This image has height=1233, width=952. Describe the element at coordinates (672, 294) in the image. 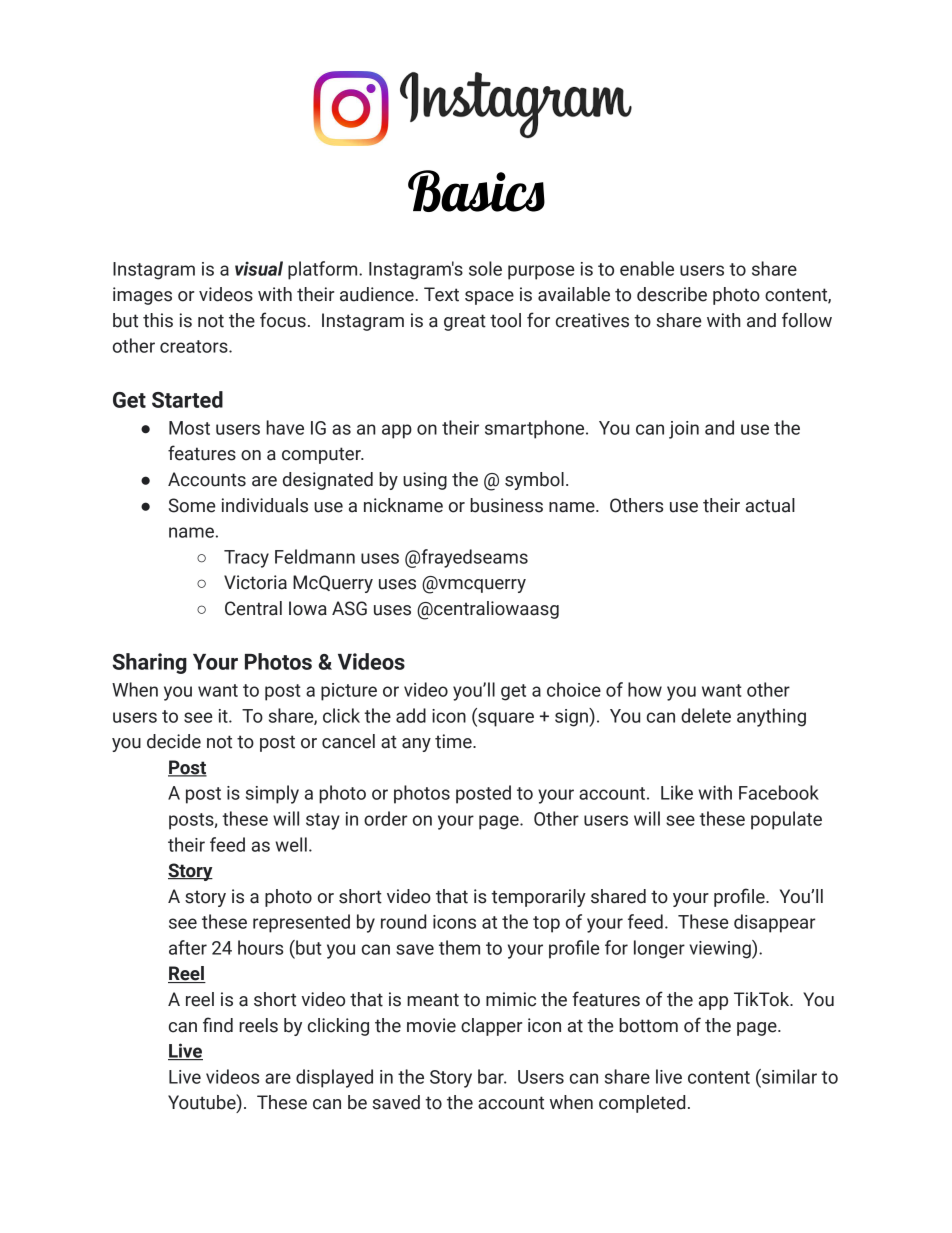

I see `describe` at that location.
